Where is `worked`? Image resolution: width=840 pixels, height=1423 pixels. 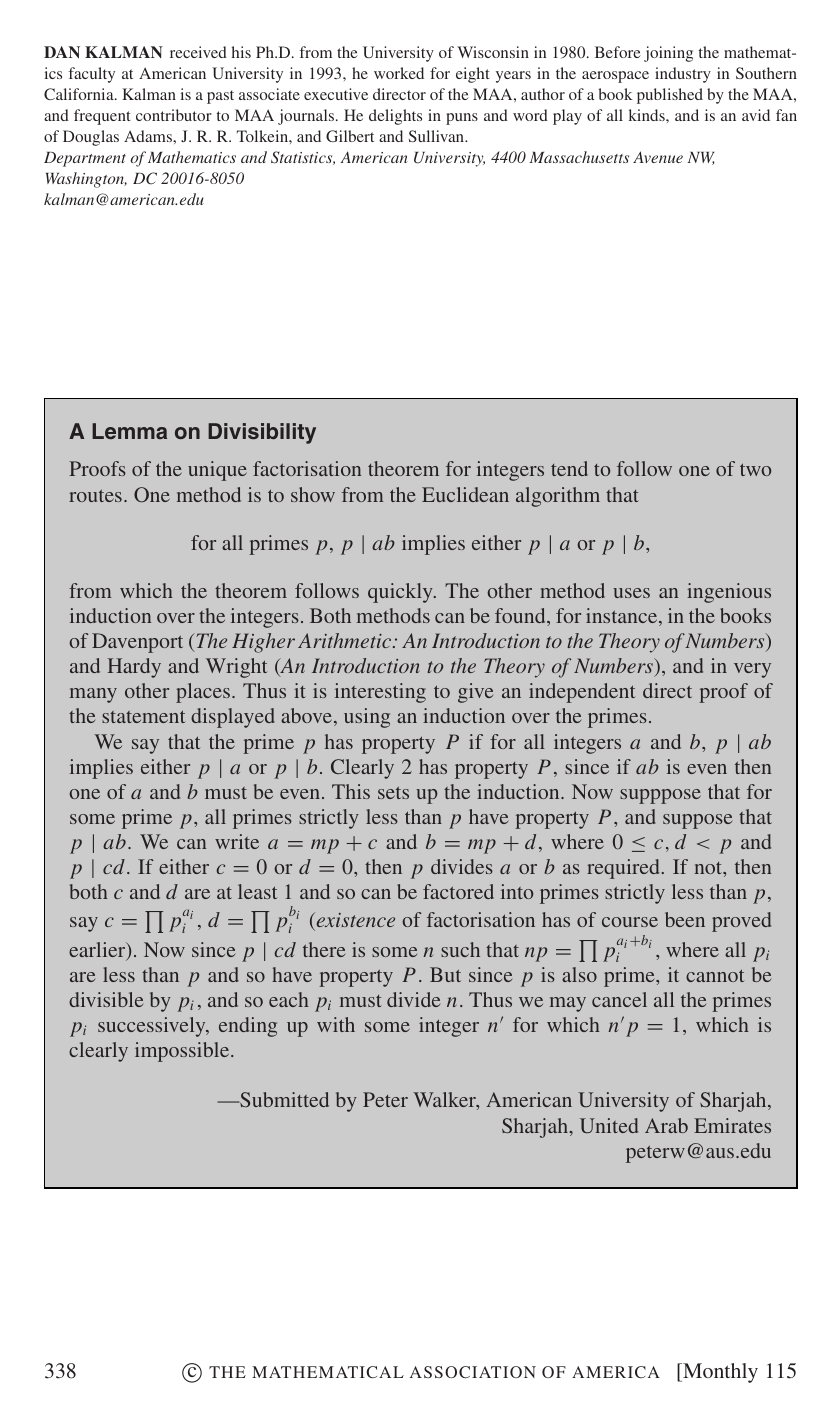 worked is located at coordinates (399, 73).
